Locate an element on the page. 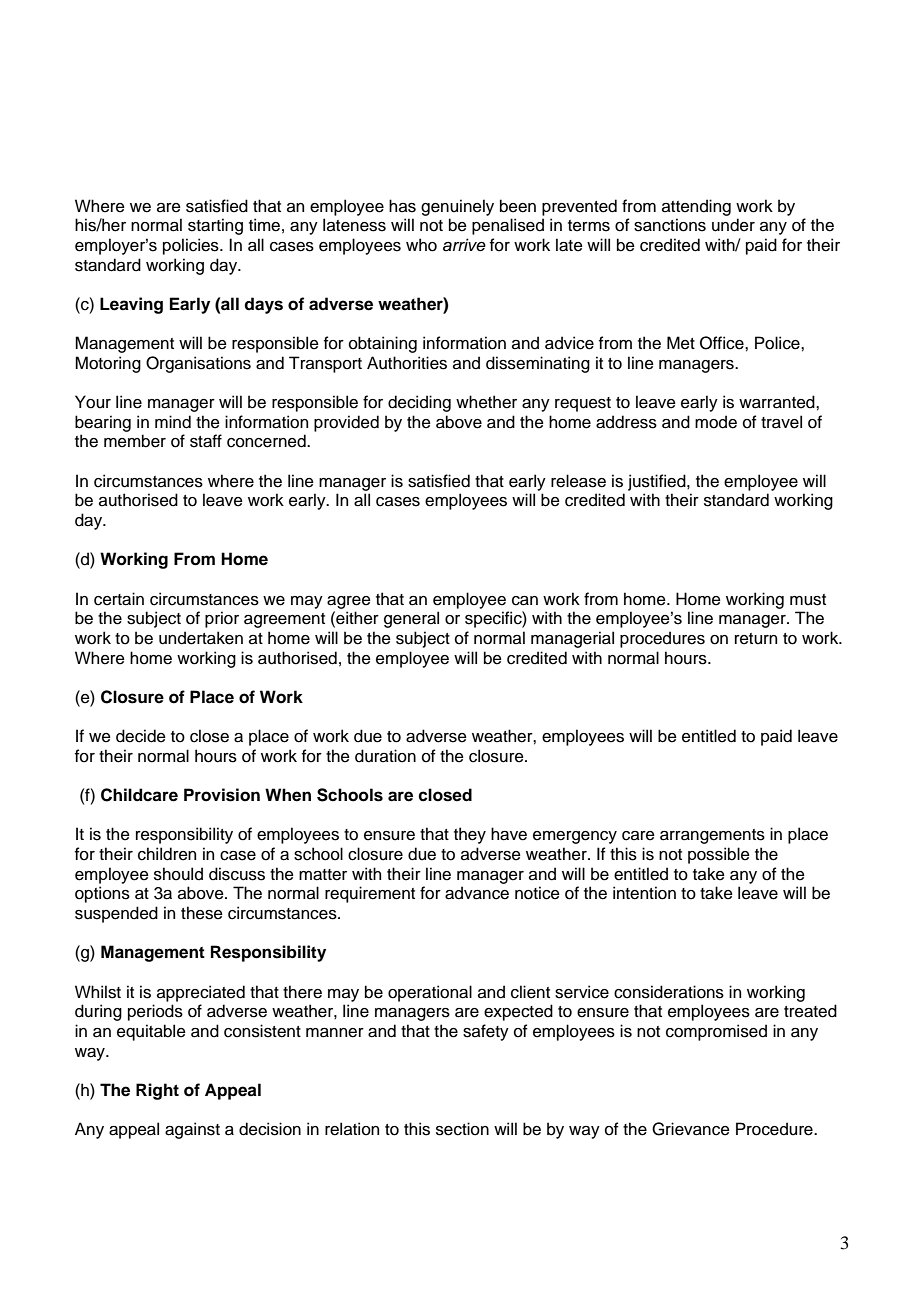 The image size is (924, 1308). Grievance is located at coordinates (691, 1129).
